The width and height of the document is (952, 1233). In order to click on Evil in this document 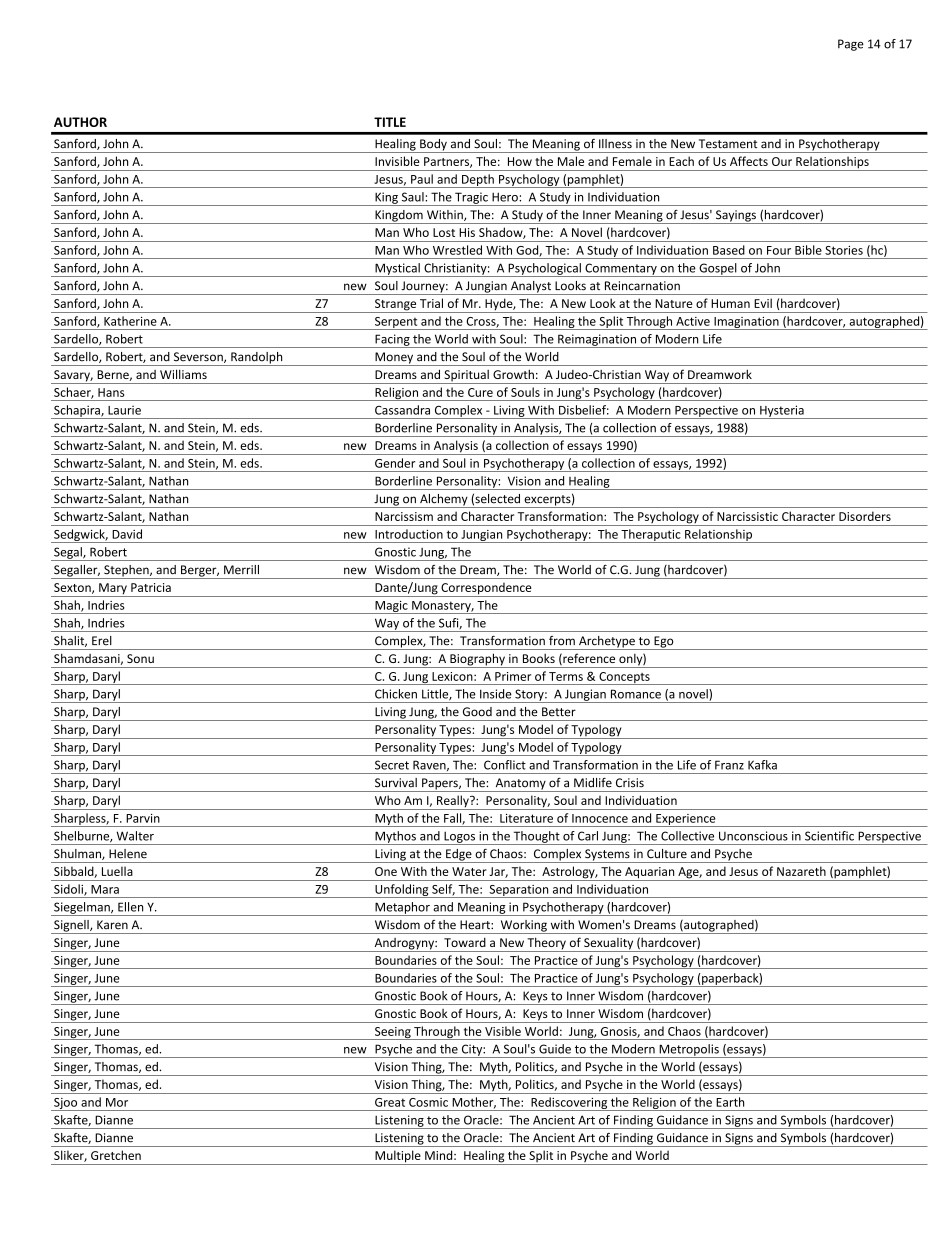, I will do `click(763, 303)`.
